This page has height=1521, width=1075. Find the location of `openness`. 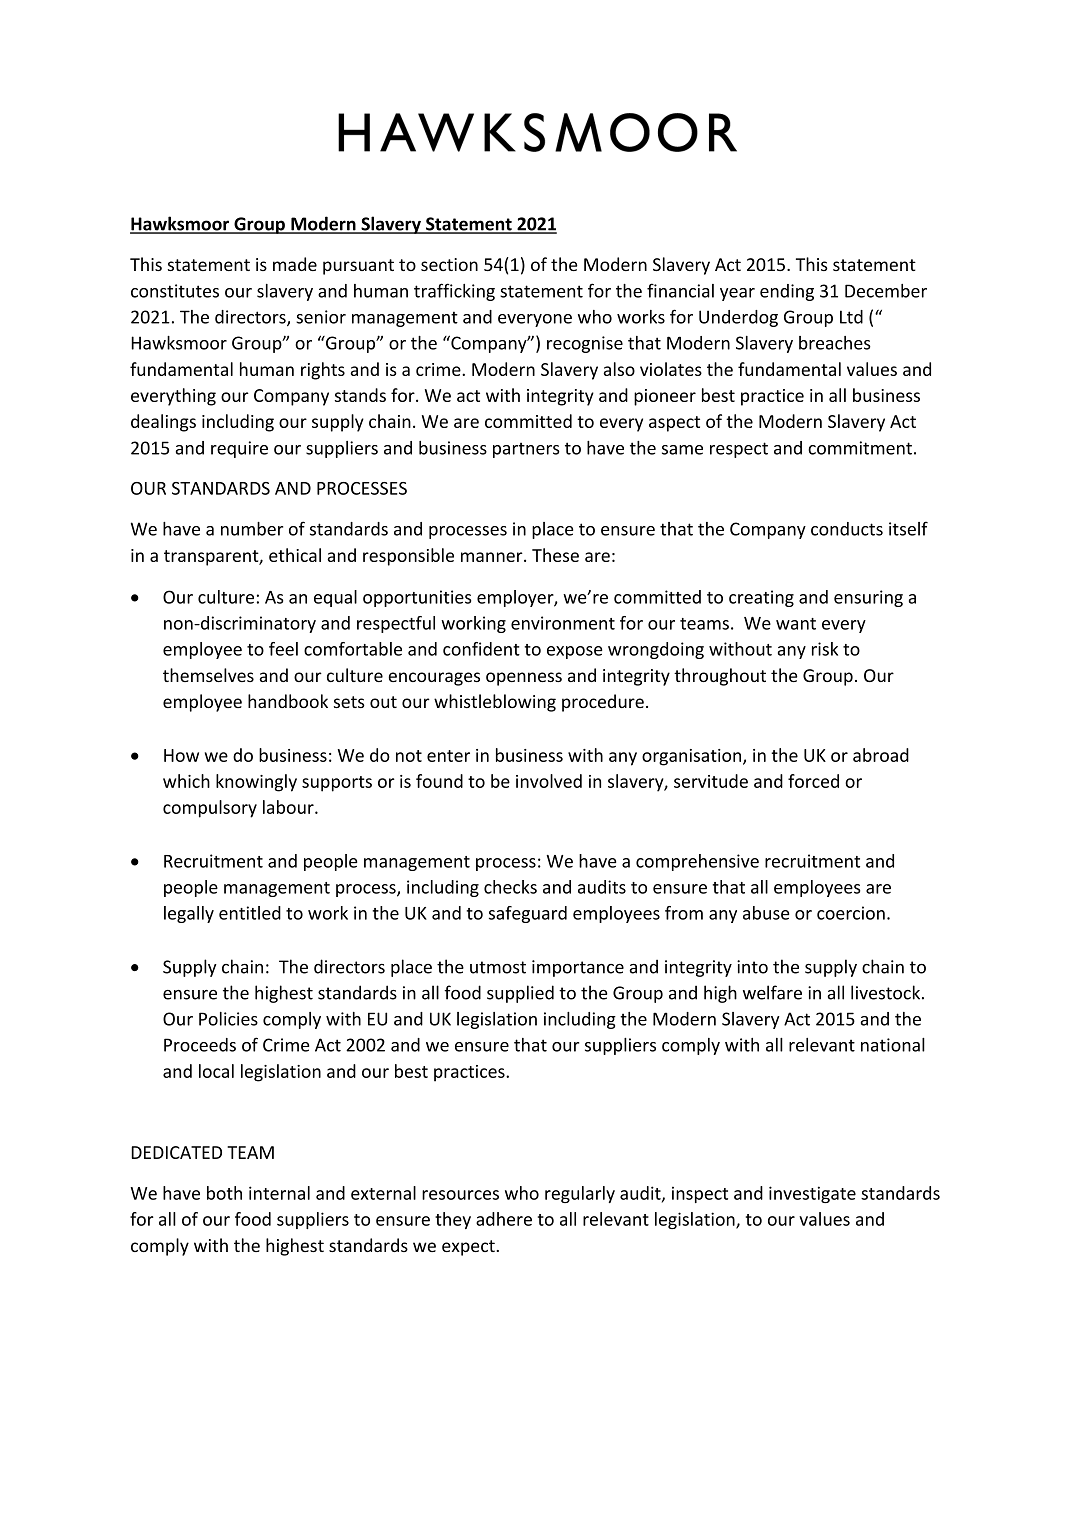

openness is located at coordinates (524, 679).
